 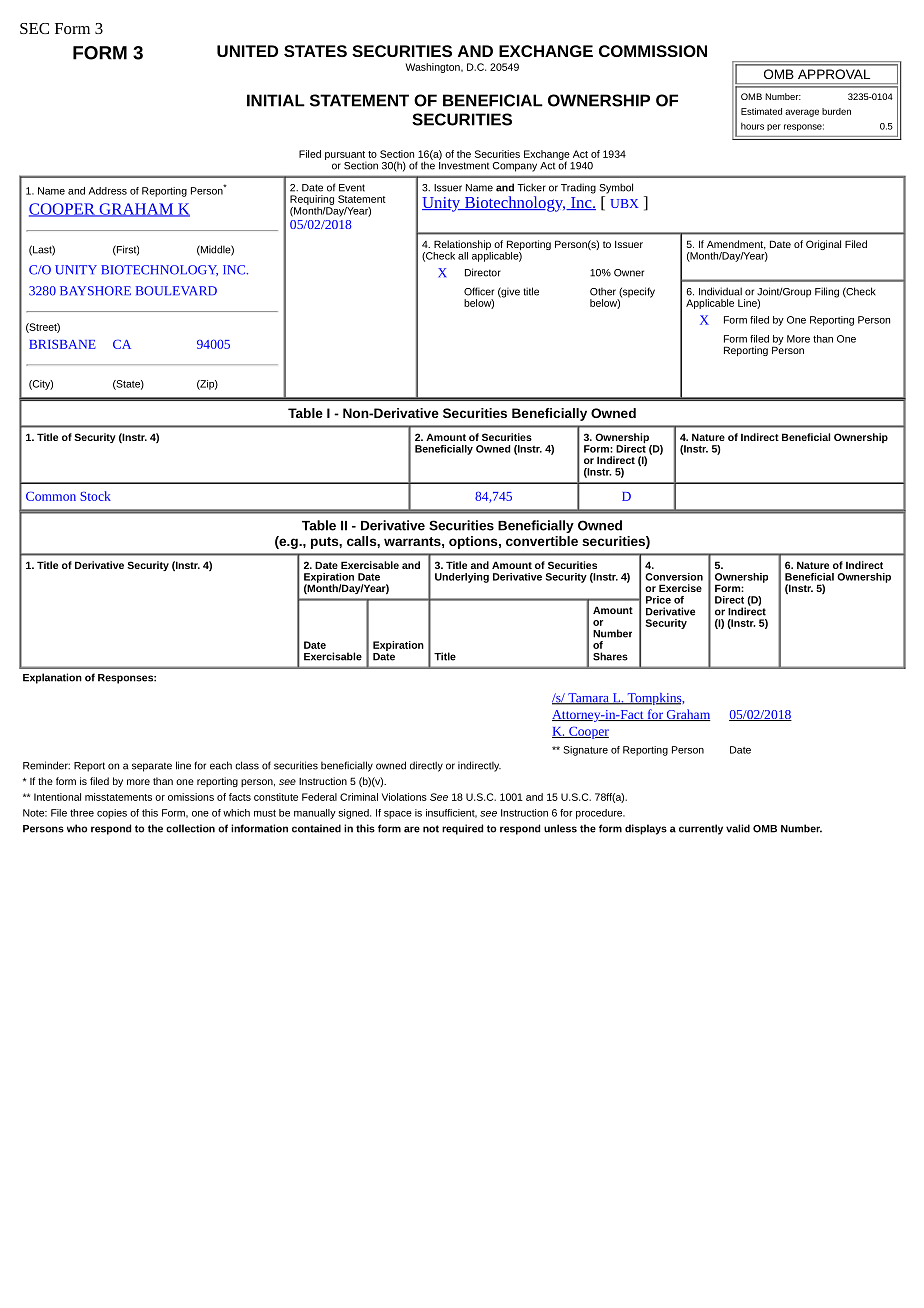 What do you see at coordinates (404, 797) in the screenshot?
I see `Violations` at bounding box center [404, 797].
